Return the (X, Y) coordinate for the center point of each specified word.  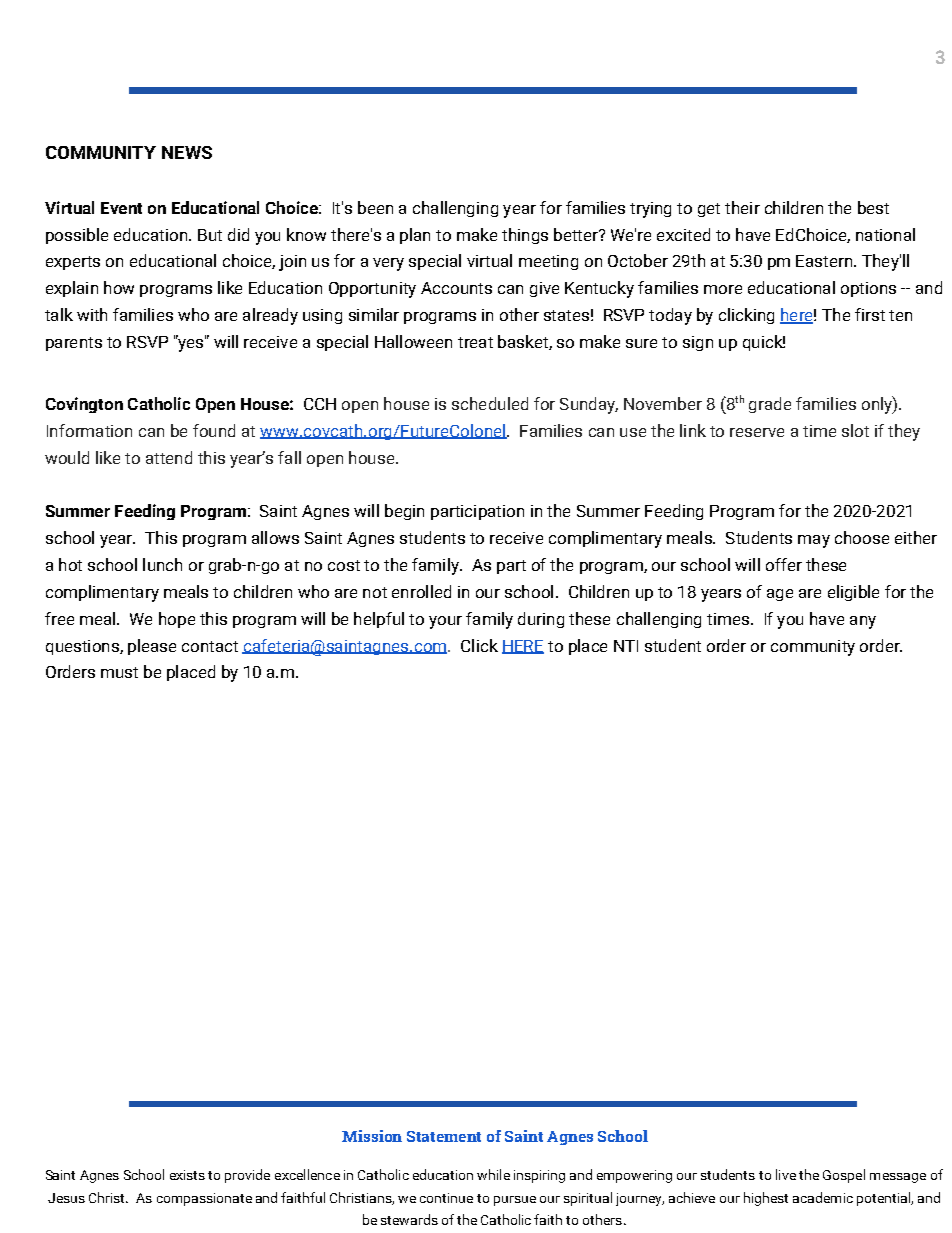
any (863, 622)
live (786, 1174)
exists (187, 1175)
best (873, 207)
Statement (444, 1136)
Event (121, 208)
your (445, 622)
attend (169, 457)
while (493, 1174)
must (119, 672)
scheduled (490, 403)
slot (855, 430)
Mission (372, 1136)
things (525, 236)
